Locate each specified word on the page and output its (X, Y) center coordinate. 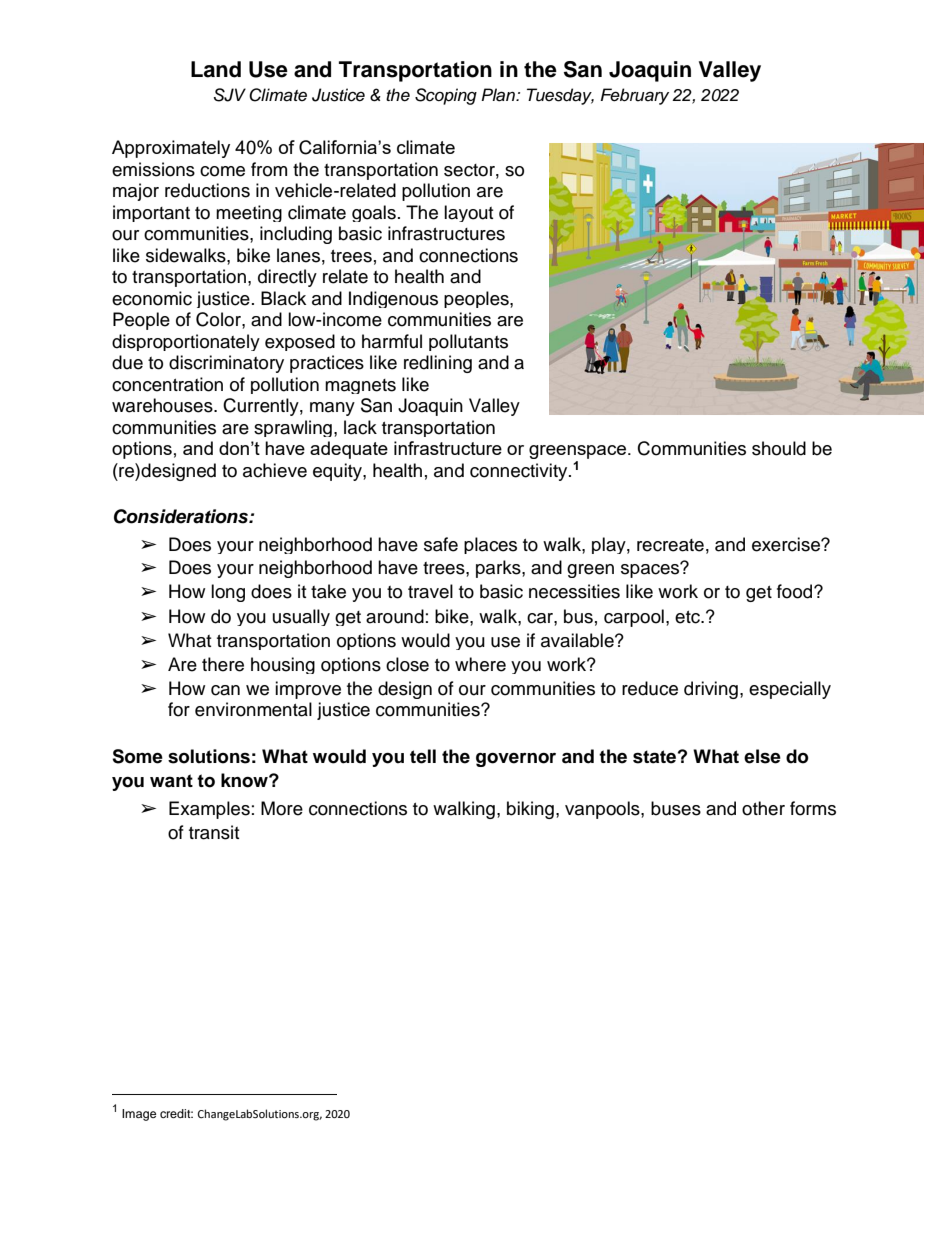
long (228, 593)
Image (139, 1115)
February (634, 96)
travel (430, 591)
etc (688, 617)
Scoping (446, 96)
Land (216, 69)
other (763, 808)
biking (530, 810)
